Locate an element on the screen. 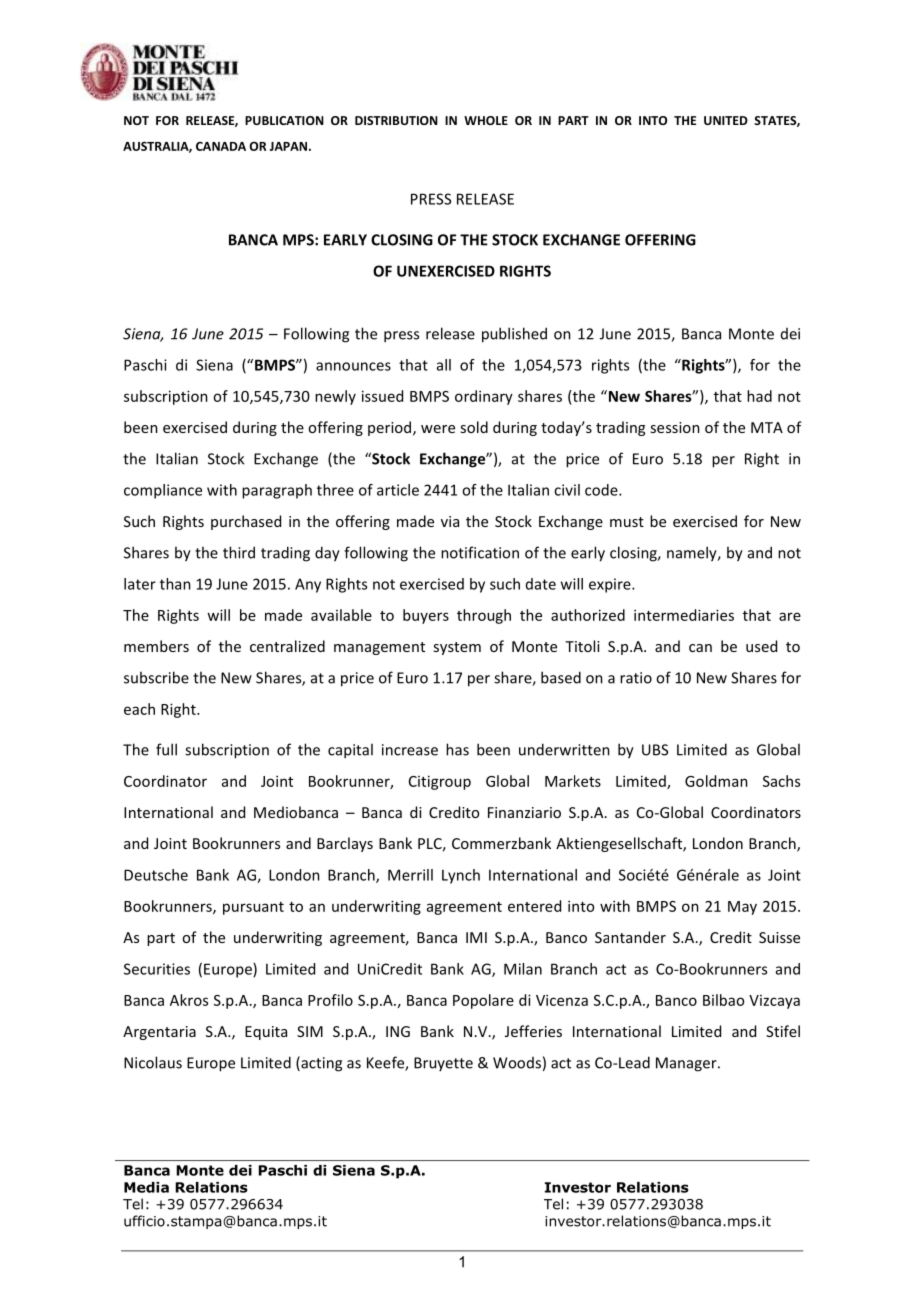  used is located at coordinates (761, 646).
